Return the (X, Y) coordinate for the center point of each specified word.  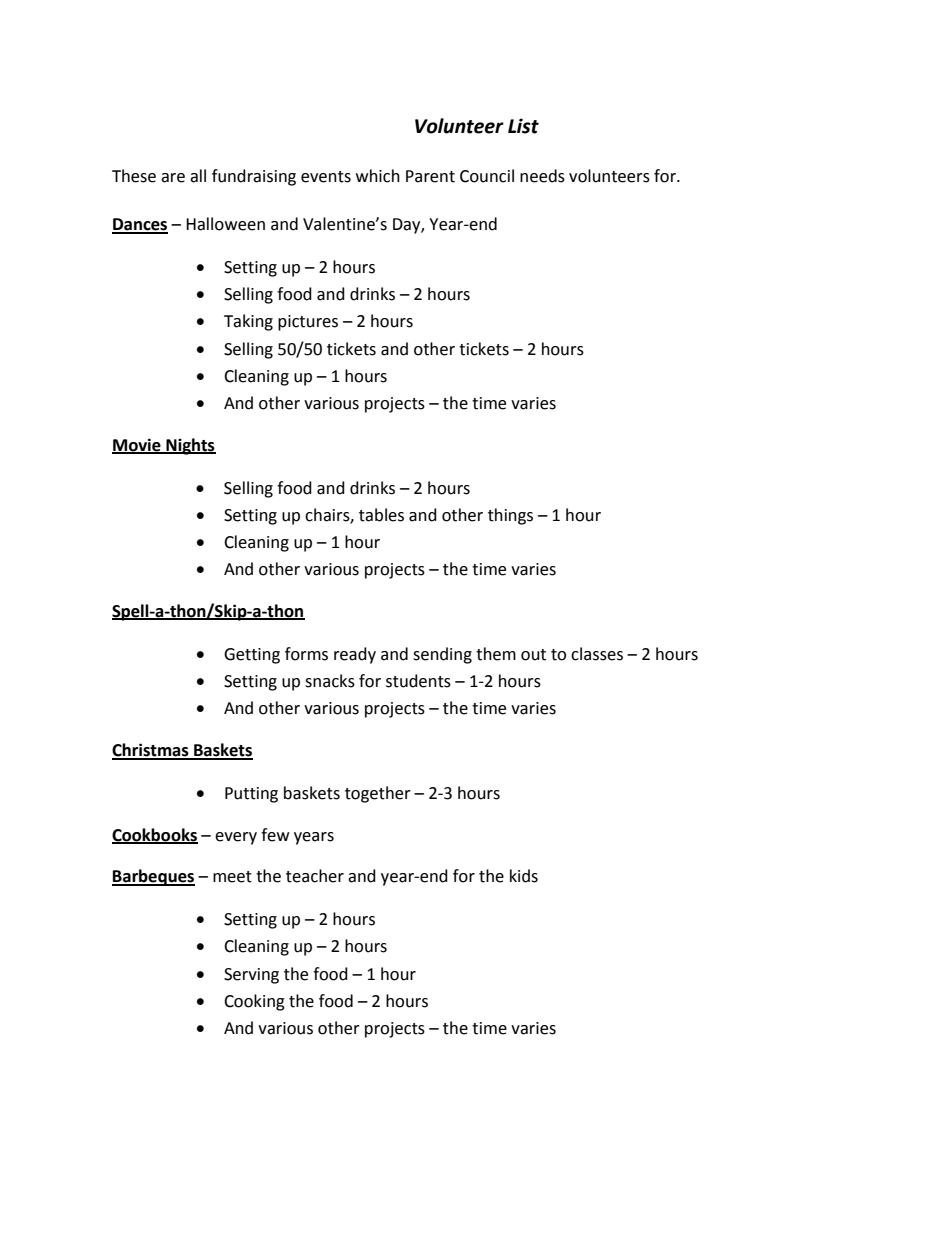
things (510, 516)
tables (381, 515)
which (378, 176)
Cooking (254, 1002)
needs (542, 176)
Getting (252, 656)
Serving (251, 976)
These (134, 176)
